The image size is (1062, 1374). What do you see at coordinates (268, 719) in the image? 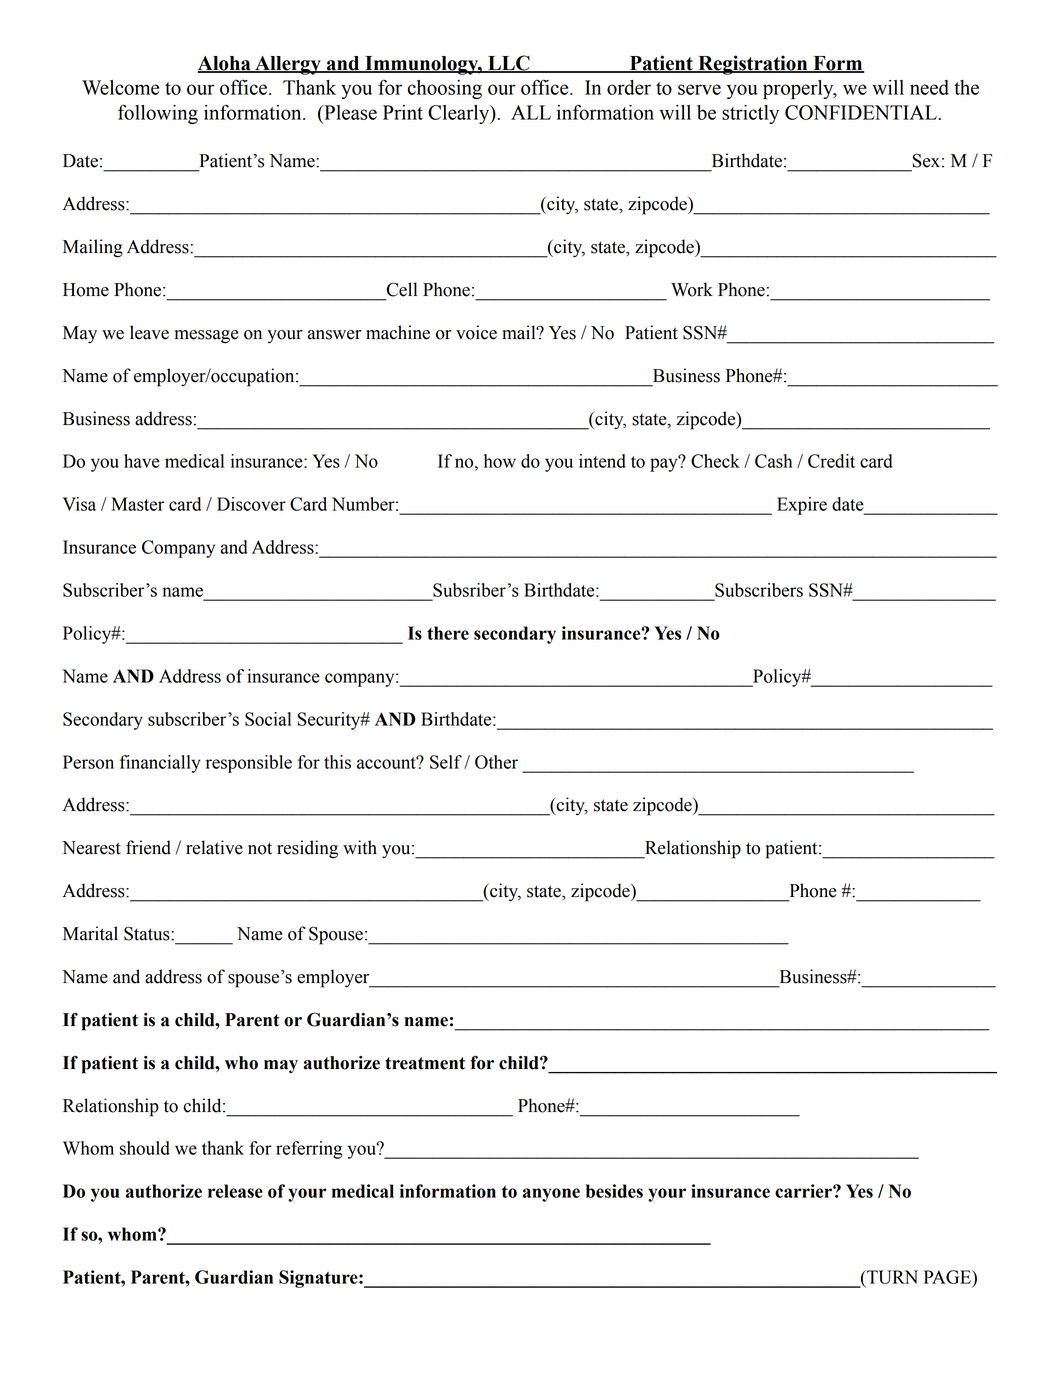
I see `Social` at bounding box center [268, 719].
